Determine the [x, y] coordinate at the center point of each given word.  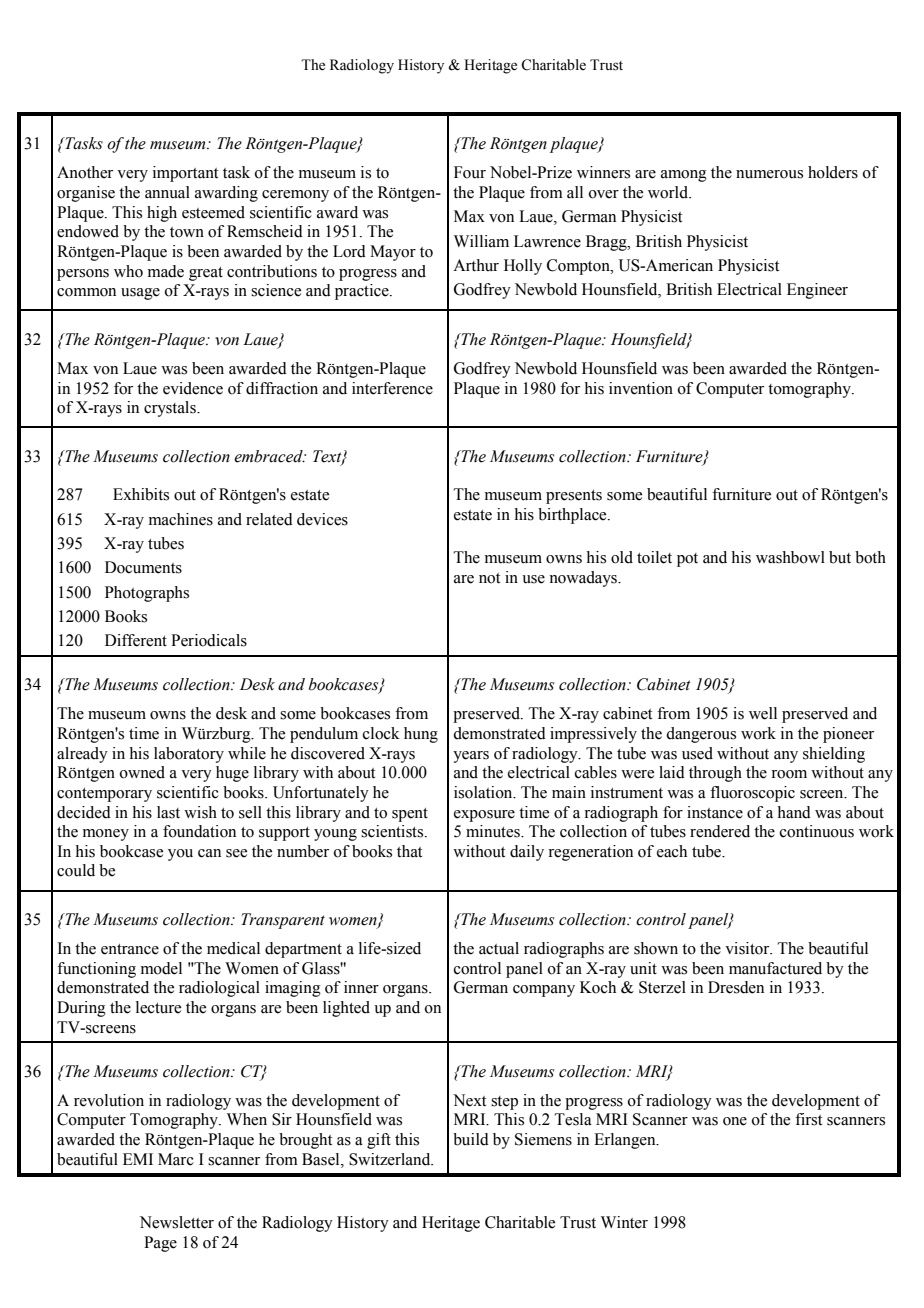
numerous [769, 174]
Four [470, 172]
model [161, 968]
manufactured [775, 968]
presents [574, 497]
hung [421, 735]
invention [641, 388]
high [162, 214]
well [763, 713]
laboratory [189, 755]
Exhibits [141, 494]
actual [499, 948]
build [471, 1139]
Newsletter [177, 1222]
